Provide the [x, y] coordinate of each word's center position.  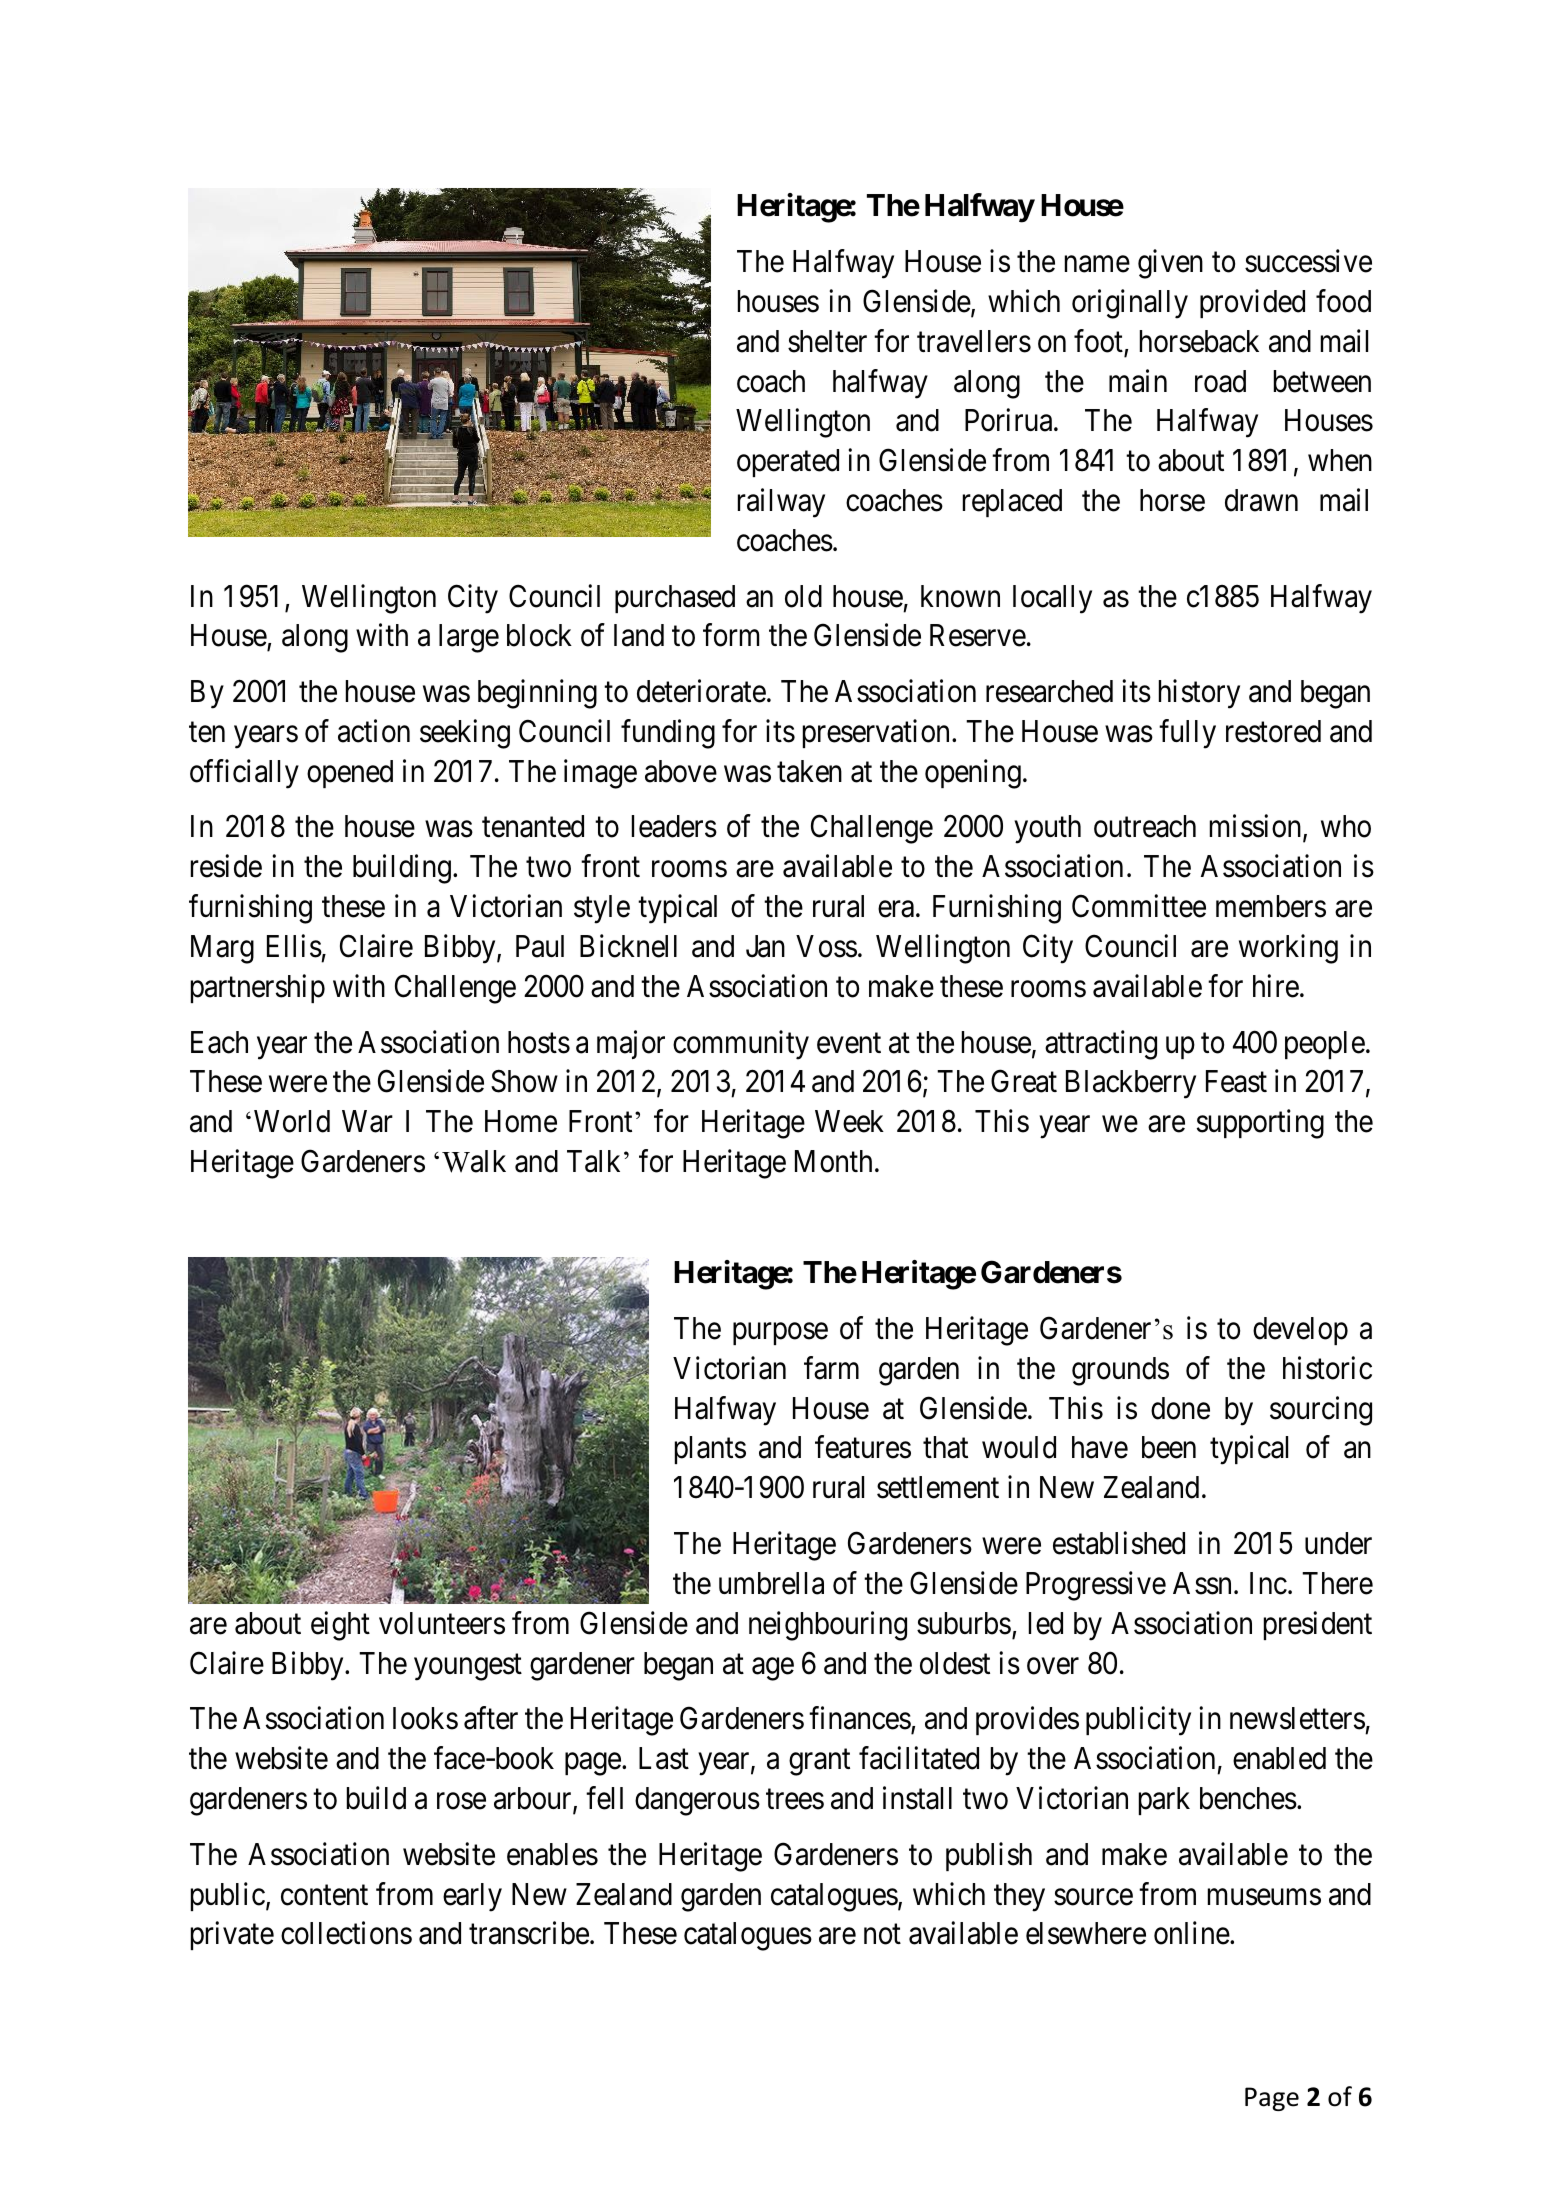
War [367, 1121]
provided [1252, 303]
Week [849, 1121]
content [324, 1895]
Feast [1236, 1082]
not [882, 1935]
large [469, 638]
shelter [827, 341]
